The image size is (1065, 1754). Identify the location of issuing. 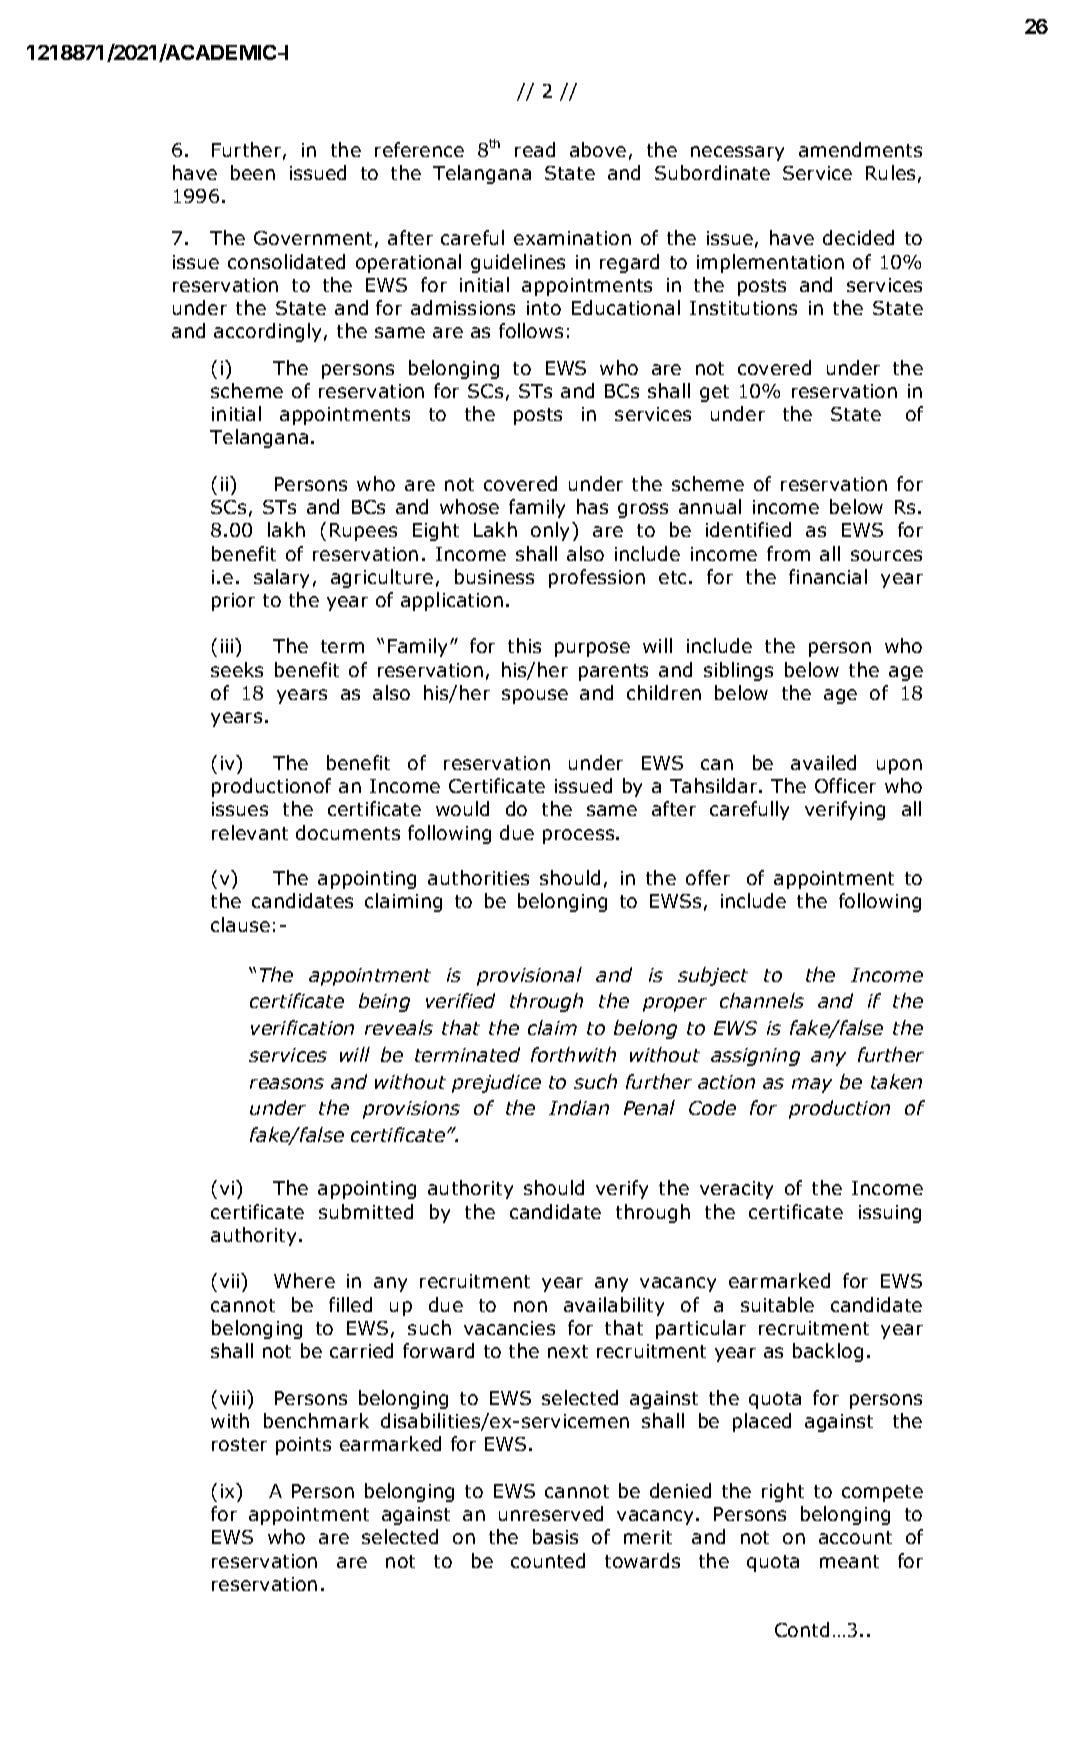
(890, 1214).
